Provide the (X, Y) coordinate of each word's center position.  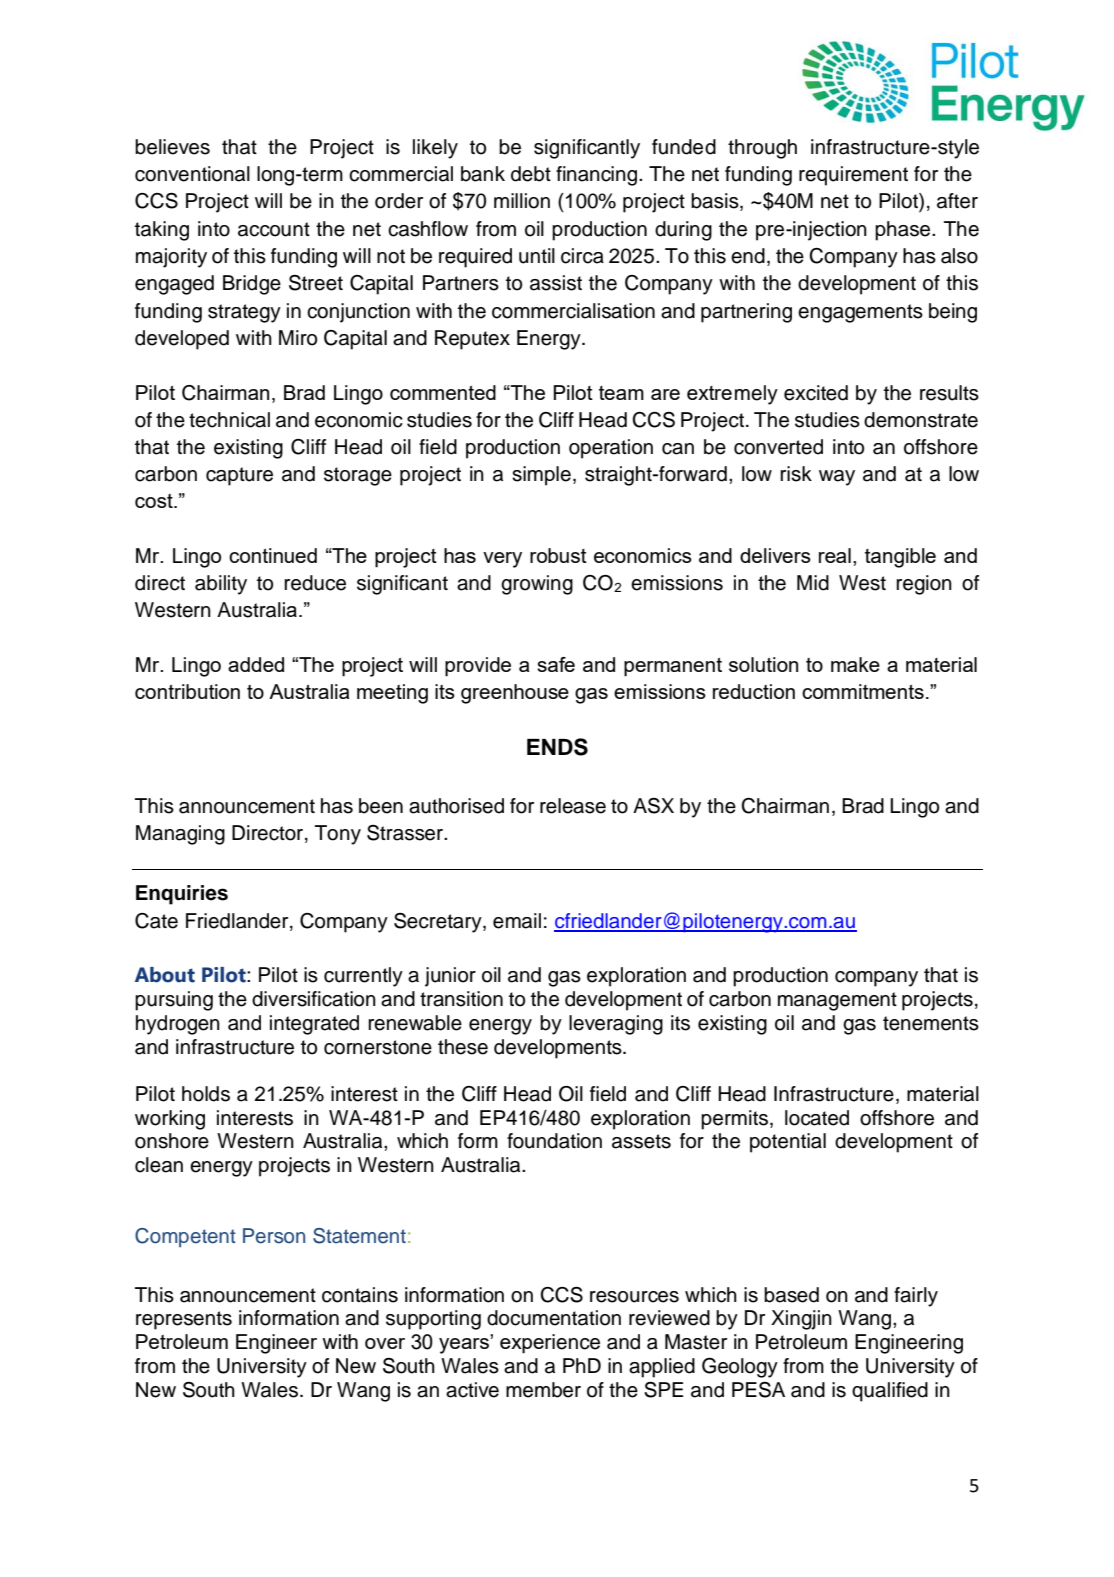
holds (206, 1094)
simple (541, 476)
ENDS (557, 747)
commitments (863, 691)
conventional (192, 174)
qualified (890, 1392)
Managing (180, 835)
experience (550, 1344)
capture (239, 476)
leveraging (616, 1025)
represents (184, 1320)
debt (531, 174)
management (837, 1001)
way (837, 478)
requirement (853, 176)
